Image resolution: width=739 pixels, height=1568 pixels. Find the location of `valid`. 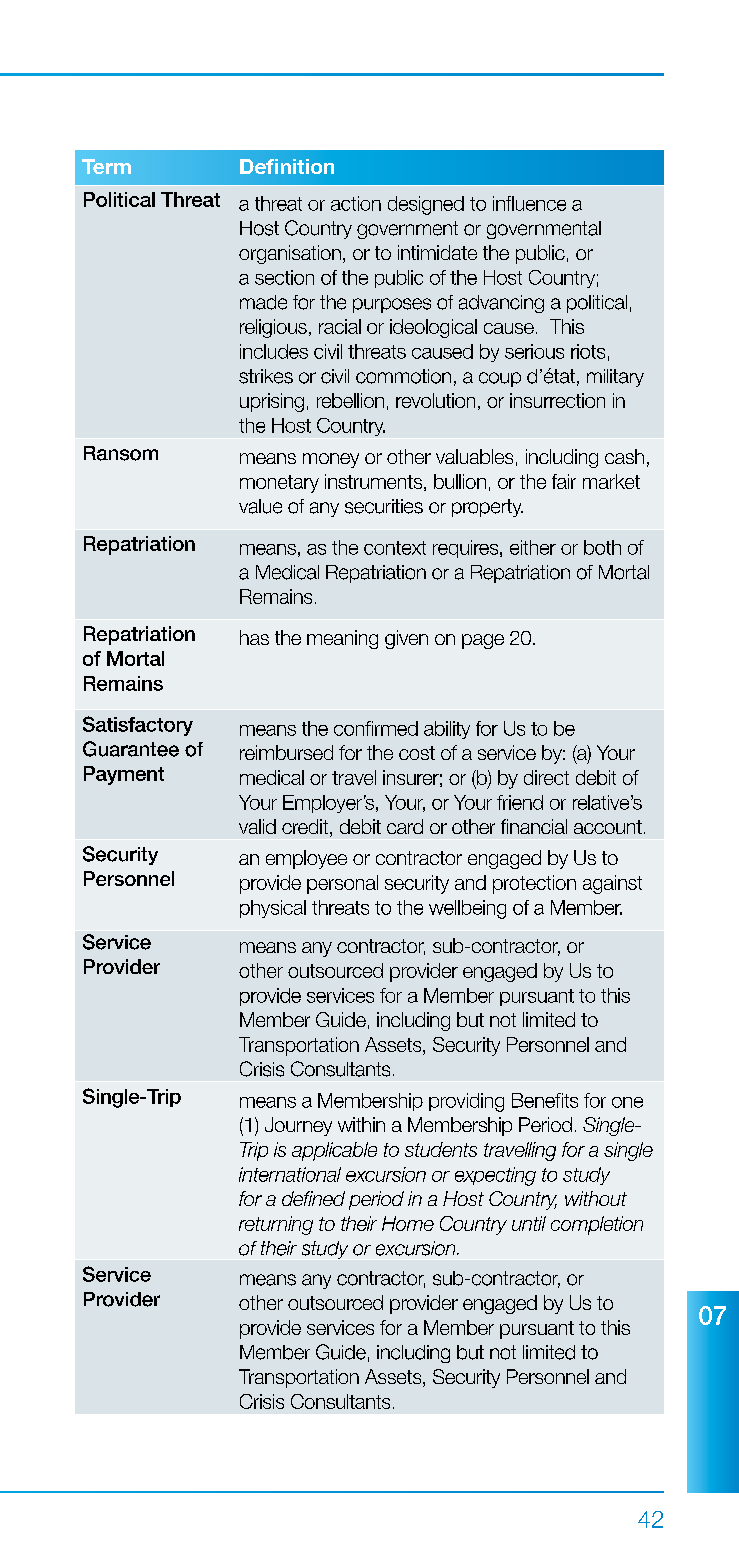

valid is located at coordinates (257, 826).
